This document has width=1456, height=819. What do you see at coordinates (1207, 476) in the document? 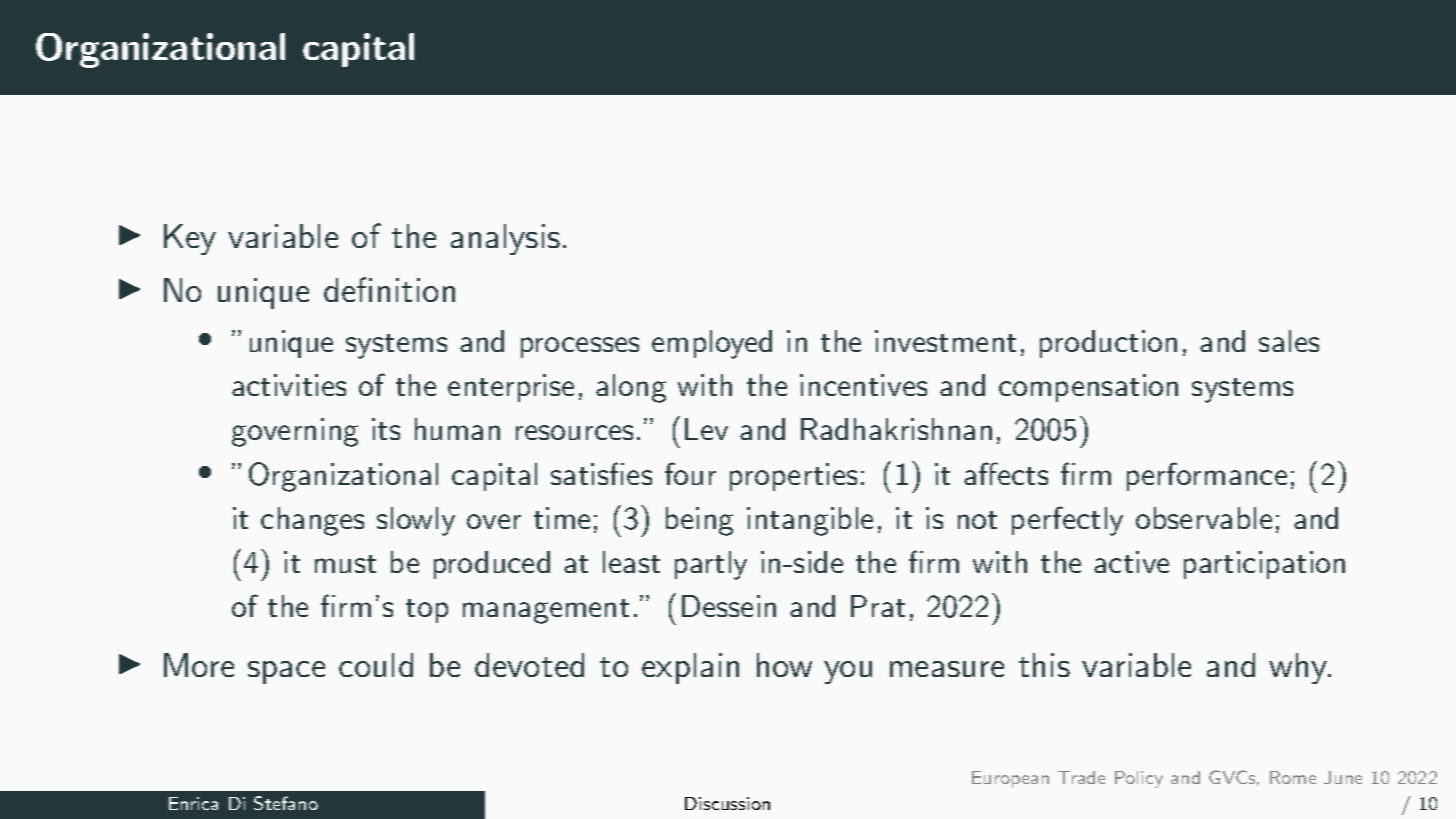
I see `performance` at bounding box center [1207, 476].
